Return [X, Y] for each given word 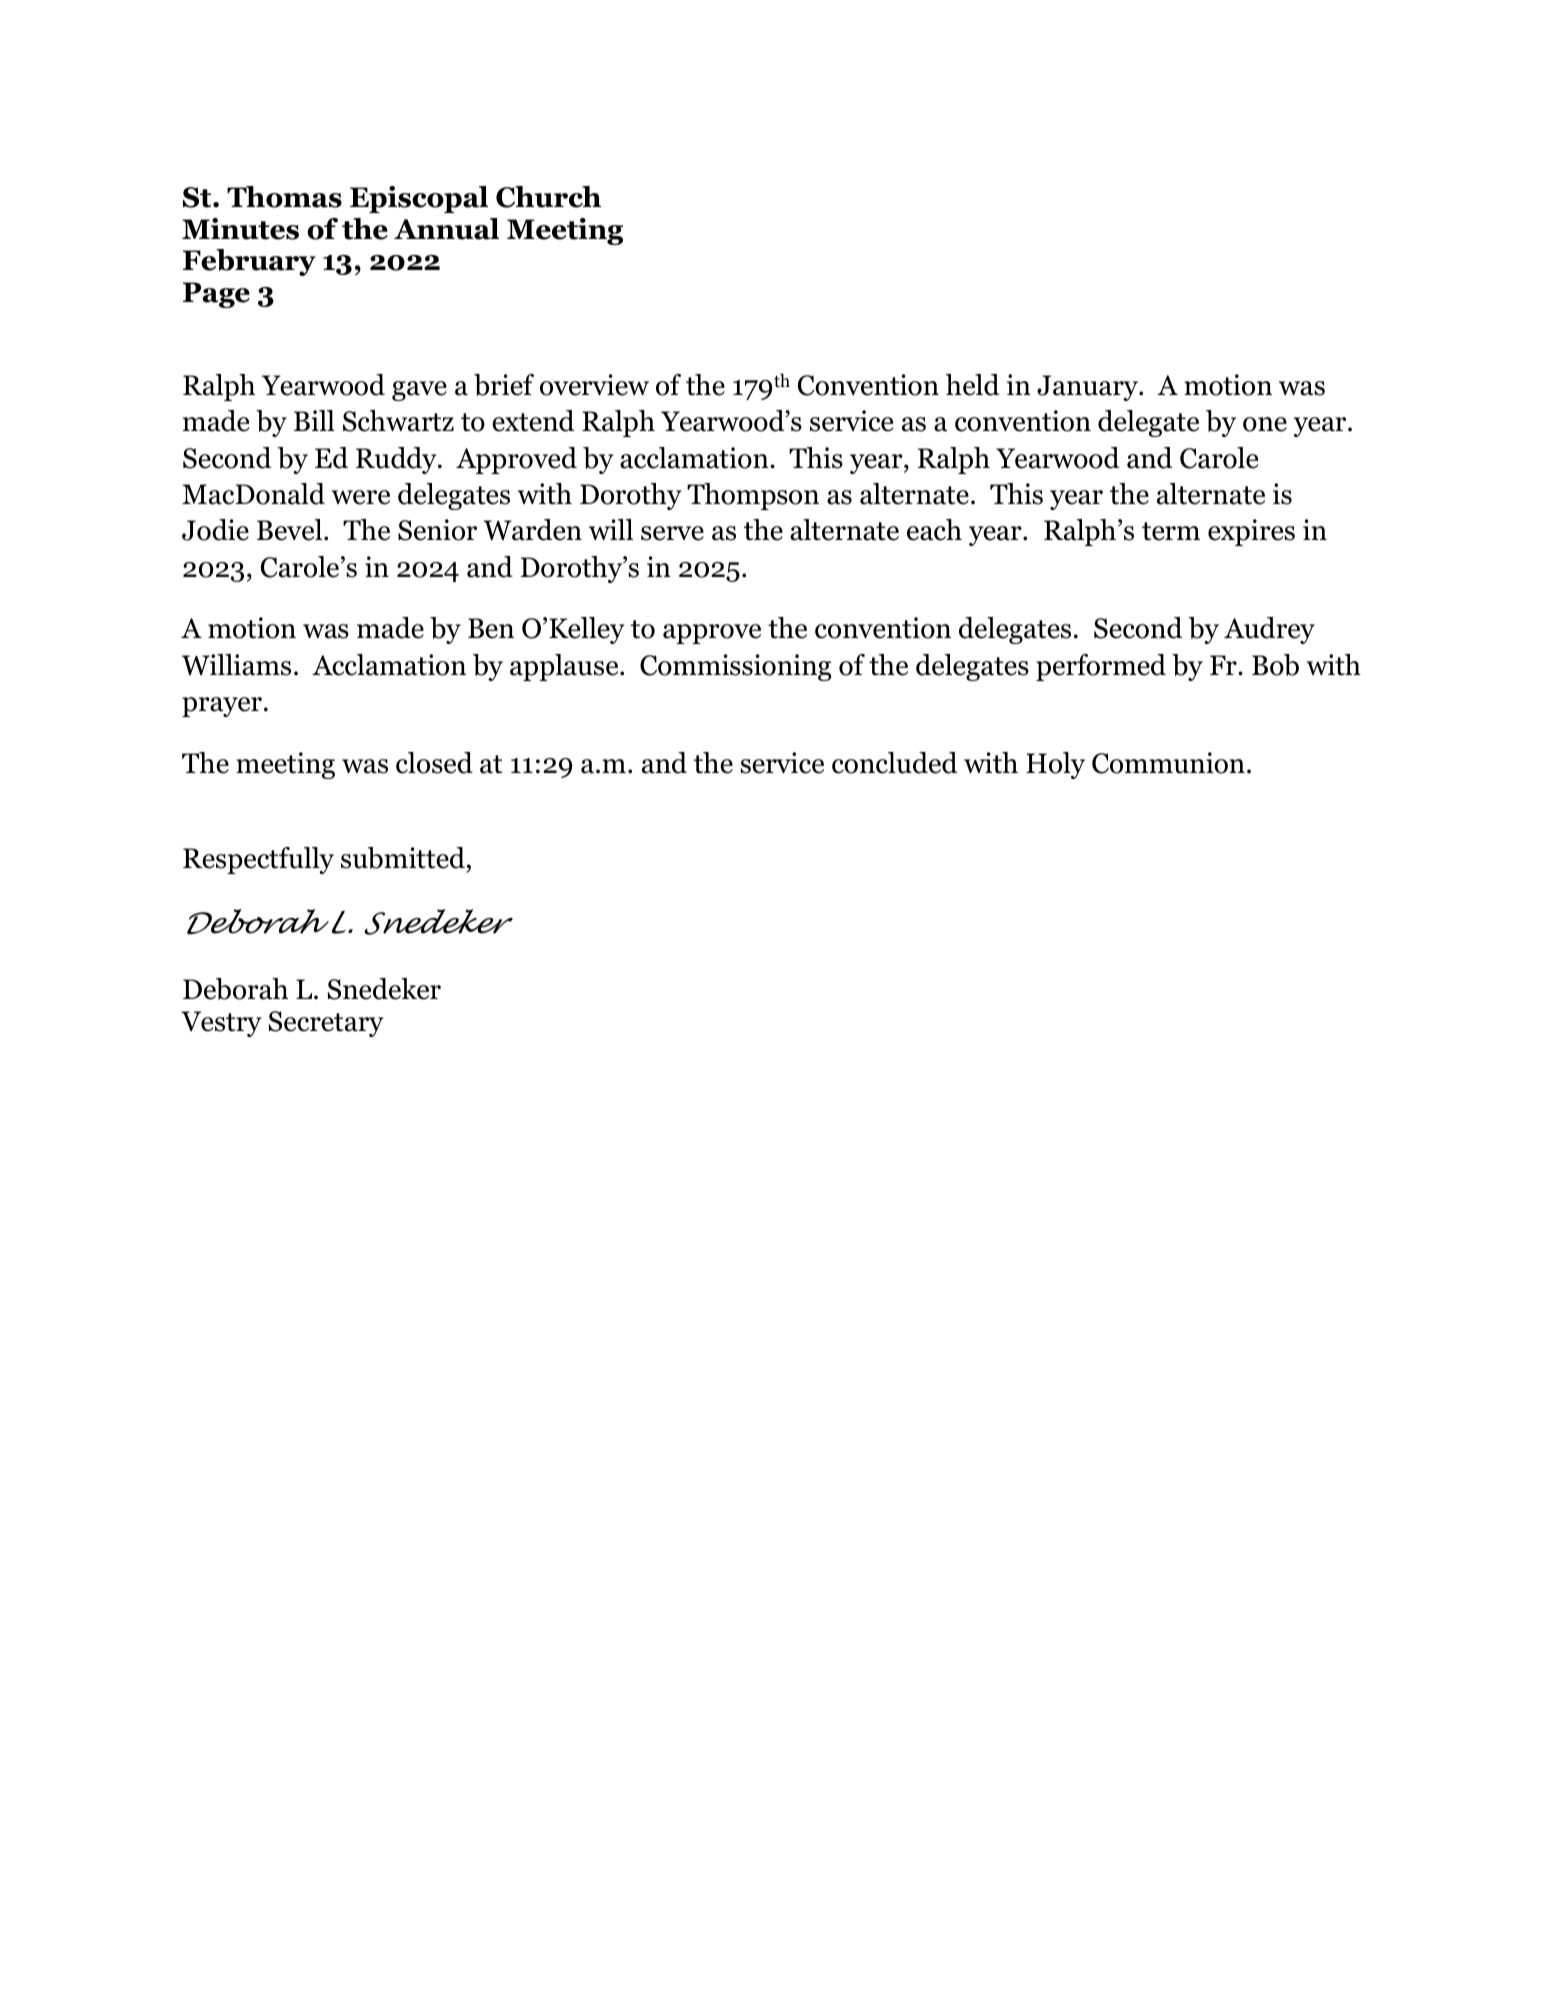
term [1171, 531]
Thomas [284, 197]
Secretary [326, 1024]
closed [434, 763]
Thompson [753, 496]
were [361, 497]
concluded [894, 763]
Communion [1168, 763]
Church [548, 197]
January [1088, 388]
